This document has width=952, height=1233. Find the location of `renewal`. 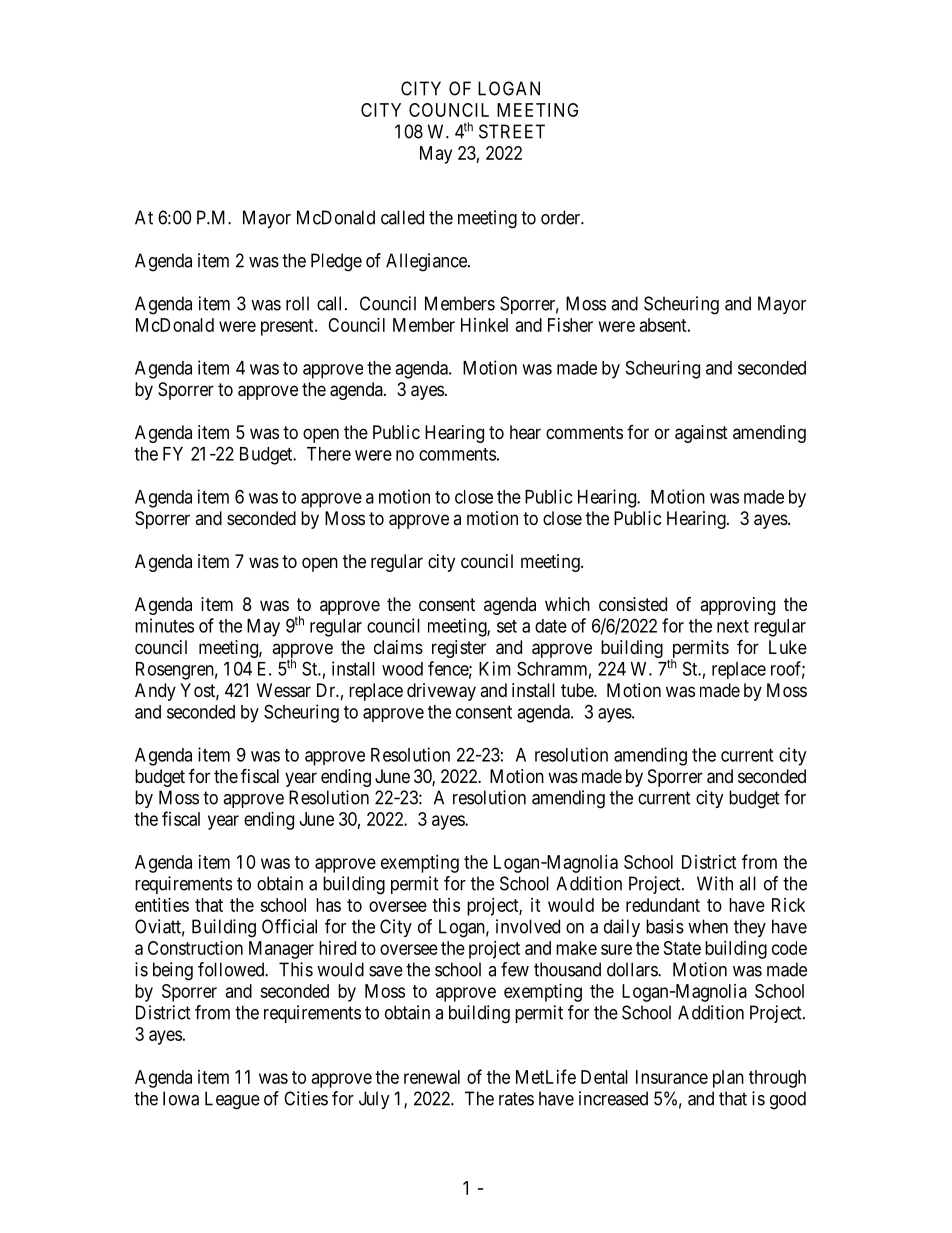

renewal is located at coordinates (432, 1077).
